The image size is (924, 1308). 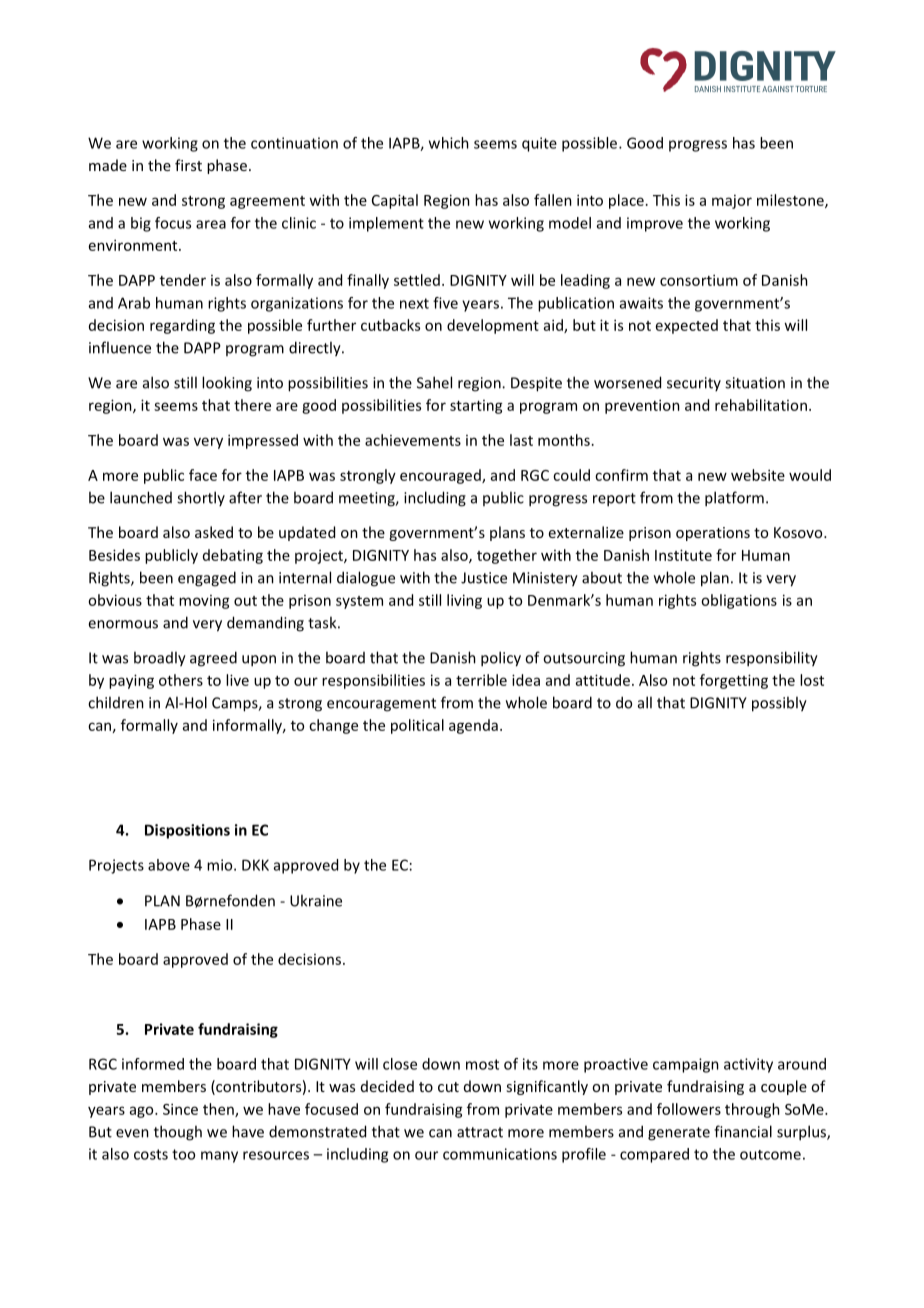 I want to click on agenda, so click(x=473, y=726).
